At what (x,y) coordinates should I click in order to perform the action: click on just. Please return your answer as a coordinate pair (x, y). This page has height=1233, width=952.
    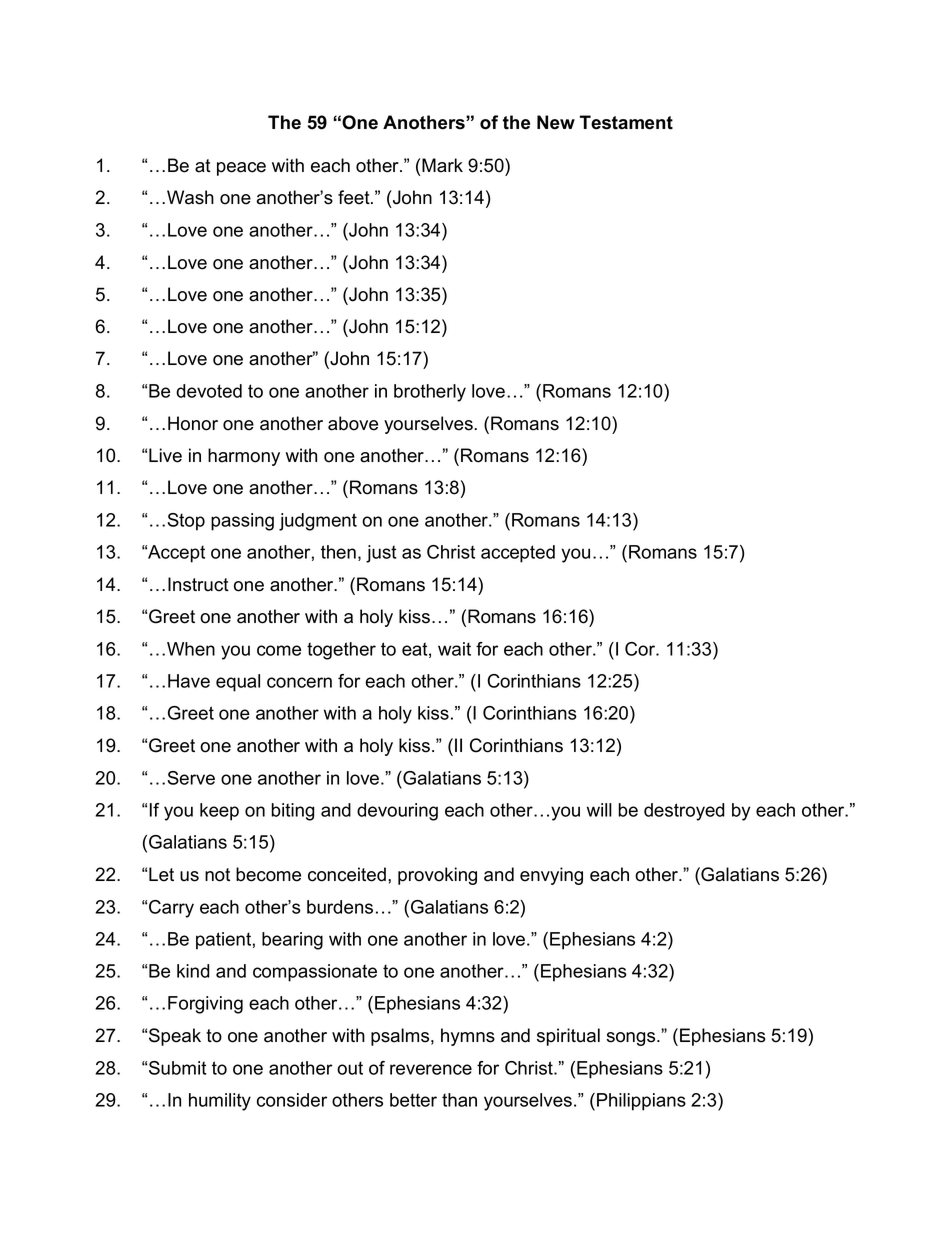
    Looking at the image, I should click on (381, 554).
